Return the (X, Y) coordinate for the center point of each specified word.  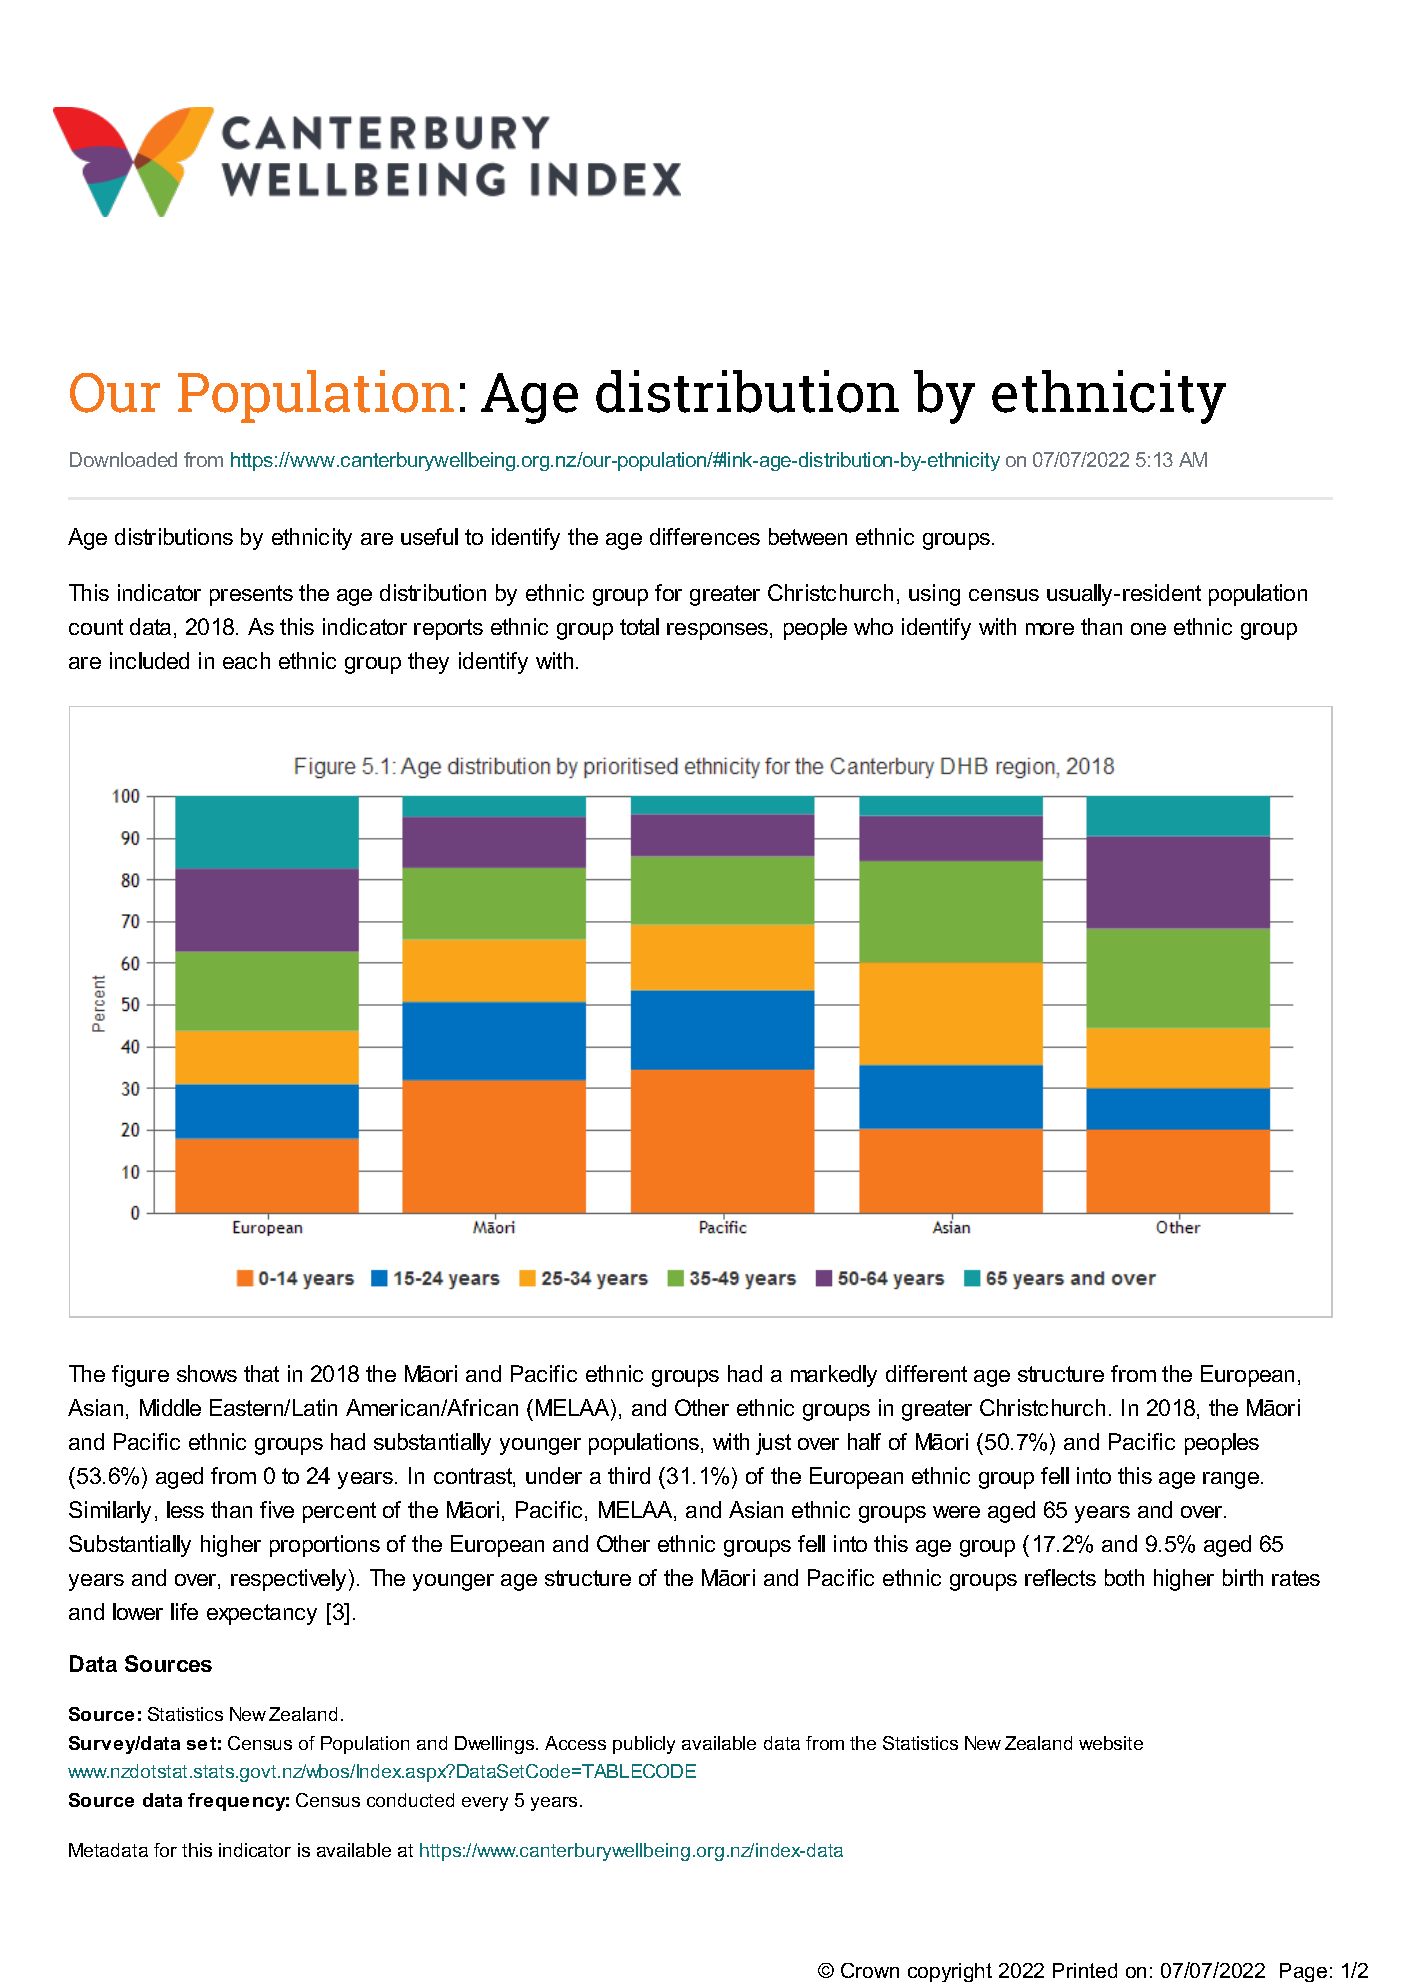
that (261, 1373)
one (1148, 629)
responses (719, 631)
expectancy (262, 1614)
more (1050, 629)
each (246, 660)
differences (705, 536)
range (1232, 1480)
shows (207, 1373)
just (773, 1444)
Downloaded (123, 459)
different (926, 1373)
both (1124, 1577)
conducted (410, 1800)
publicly (644, 1745)
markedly (834, 1376)
